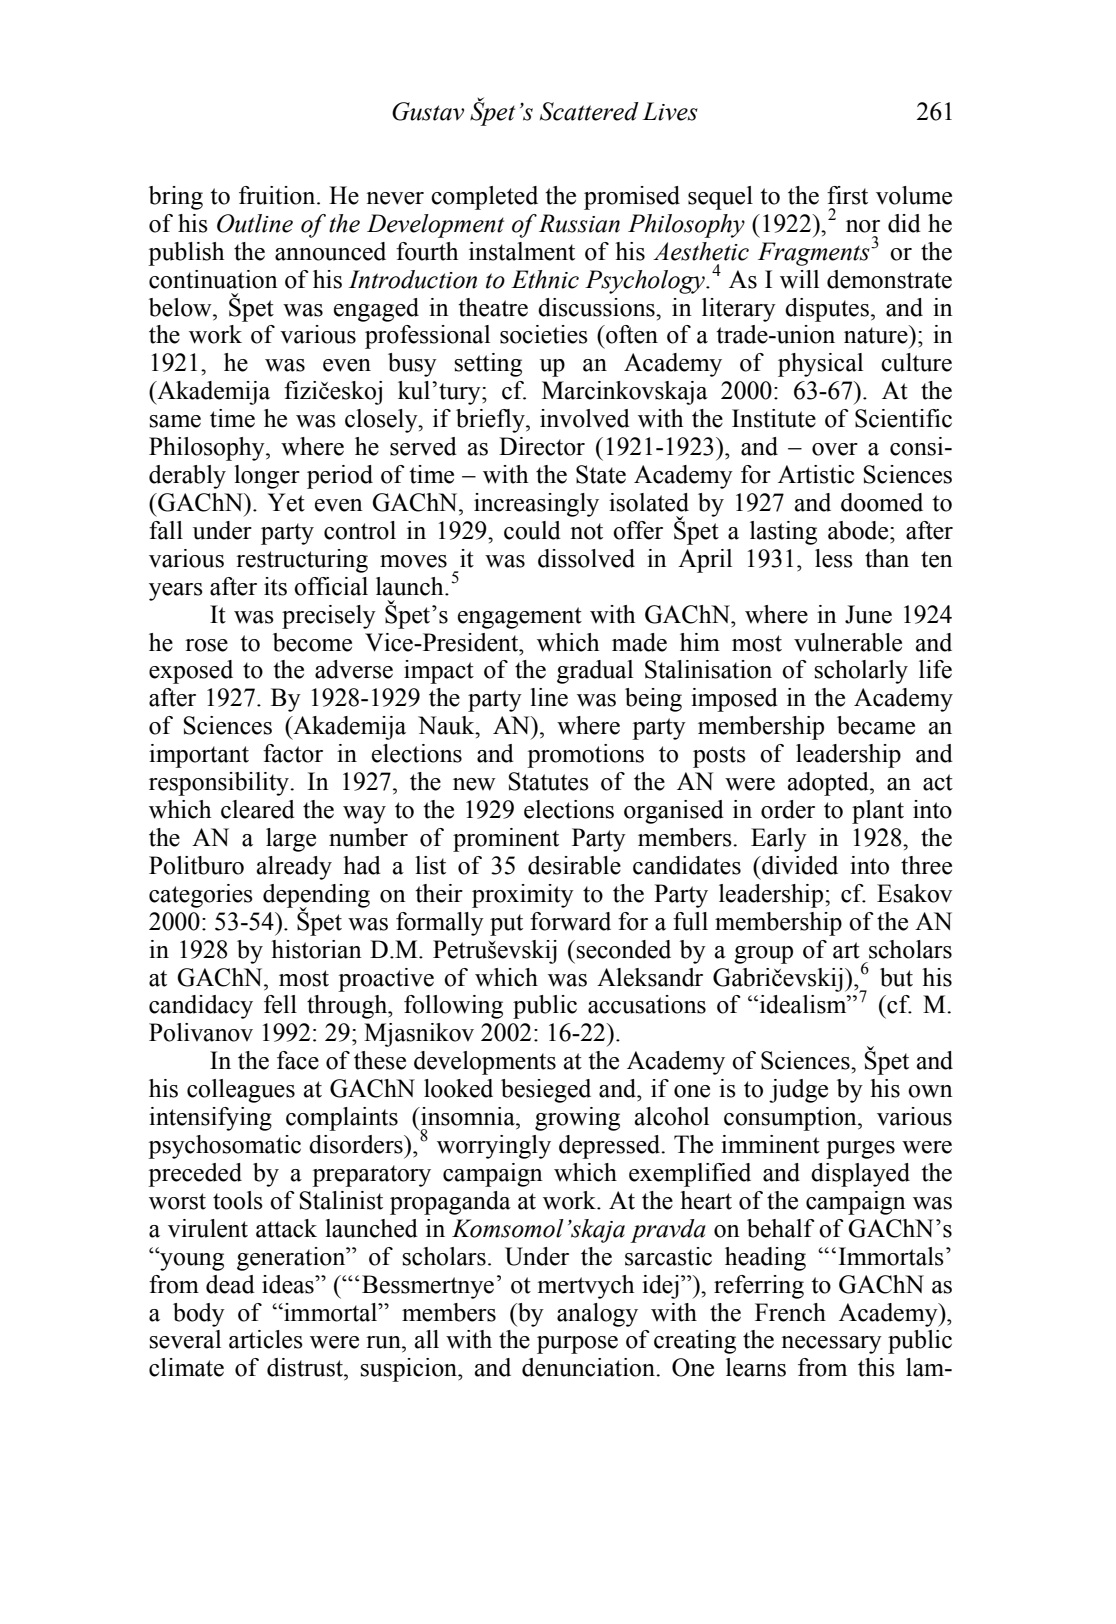 This screenshot has width=1116, height=1624. I want to click on fell, so click(280, 1004).
